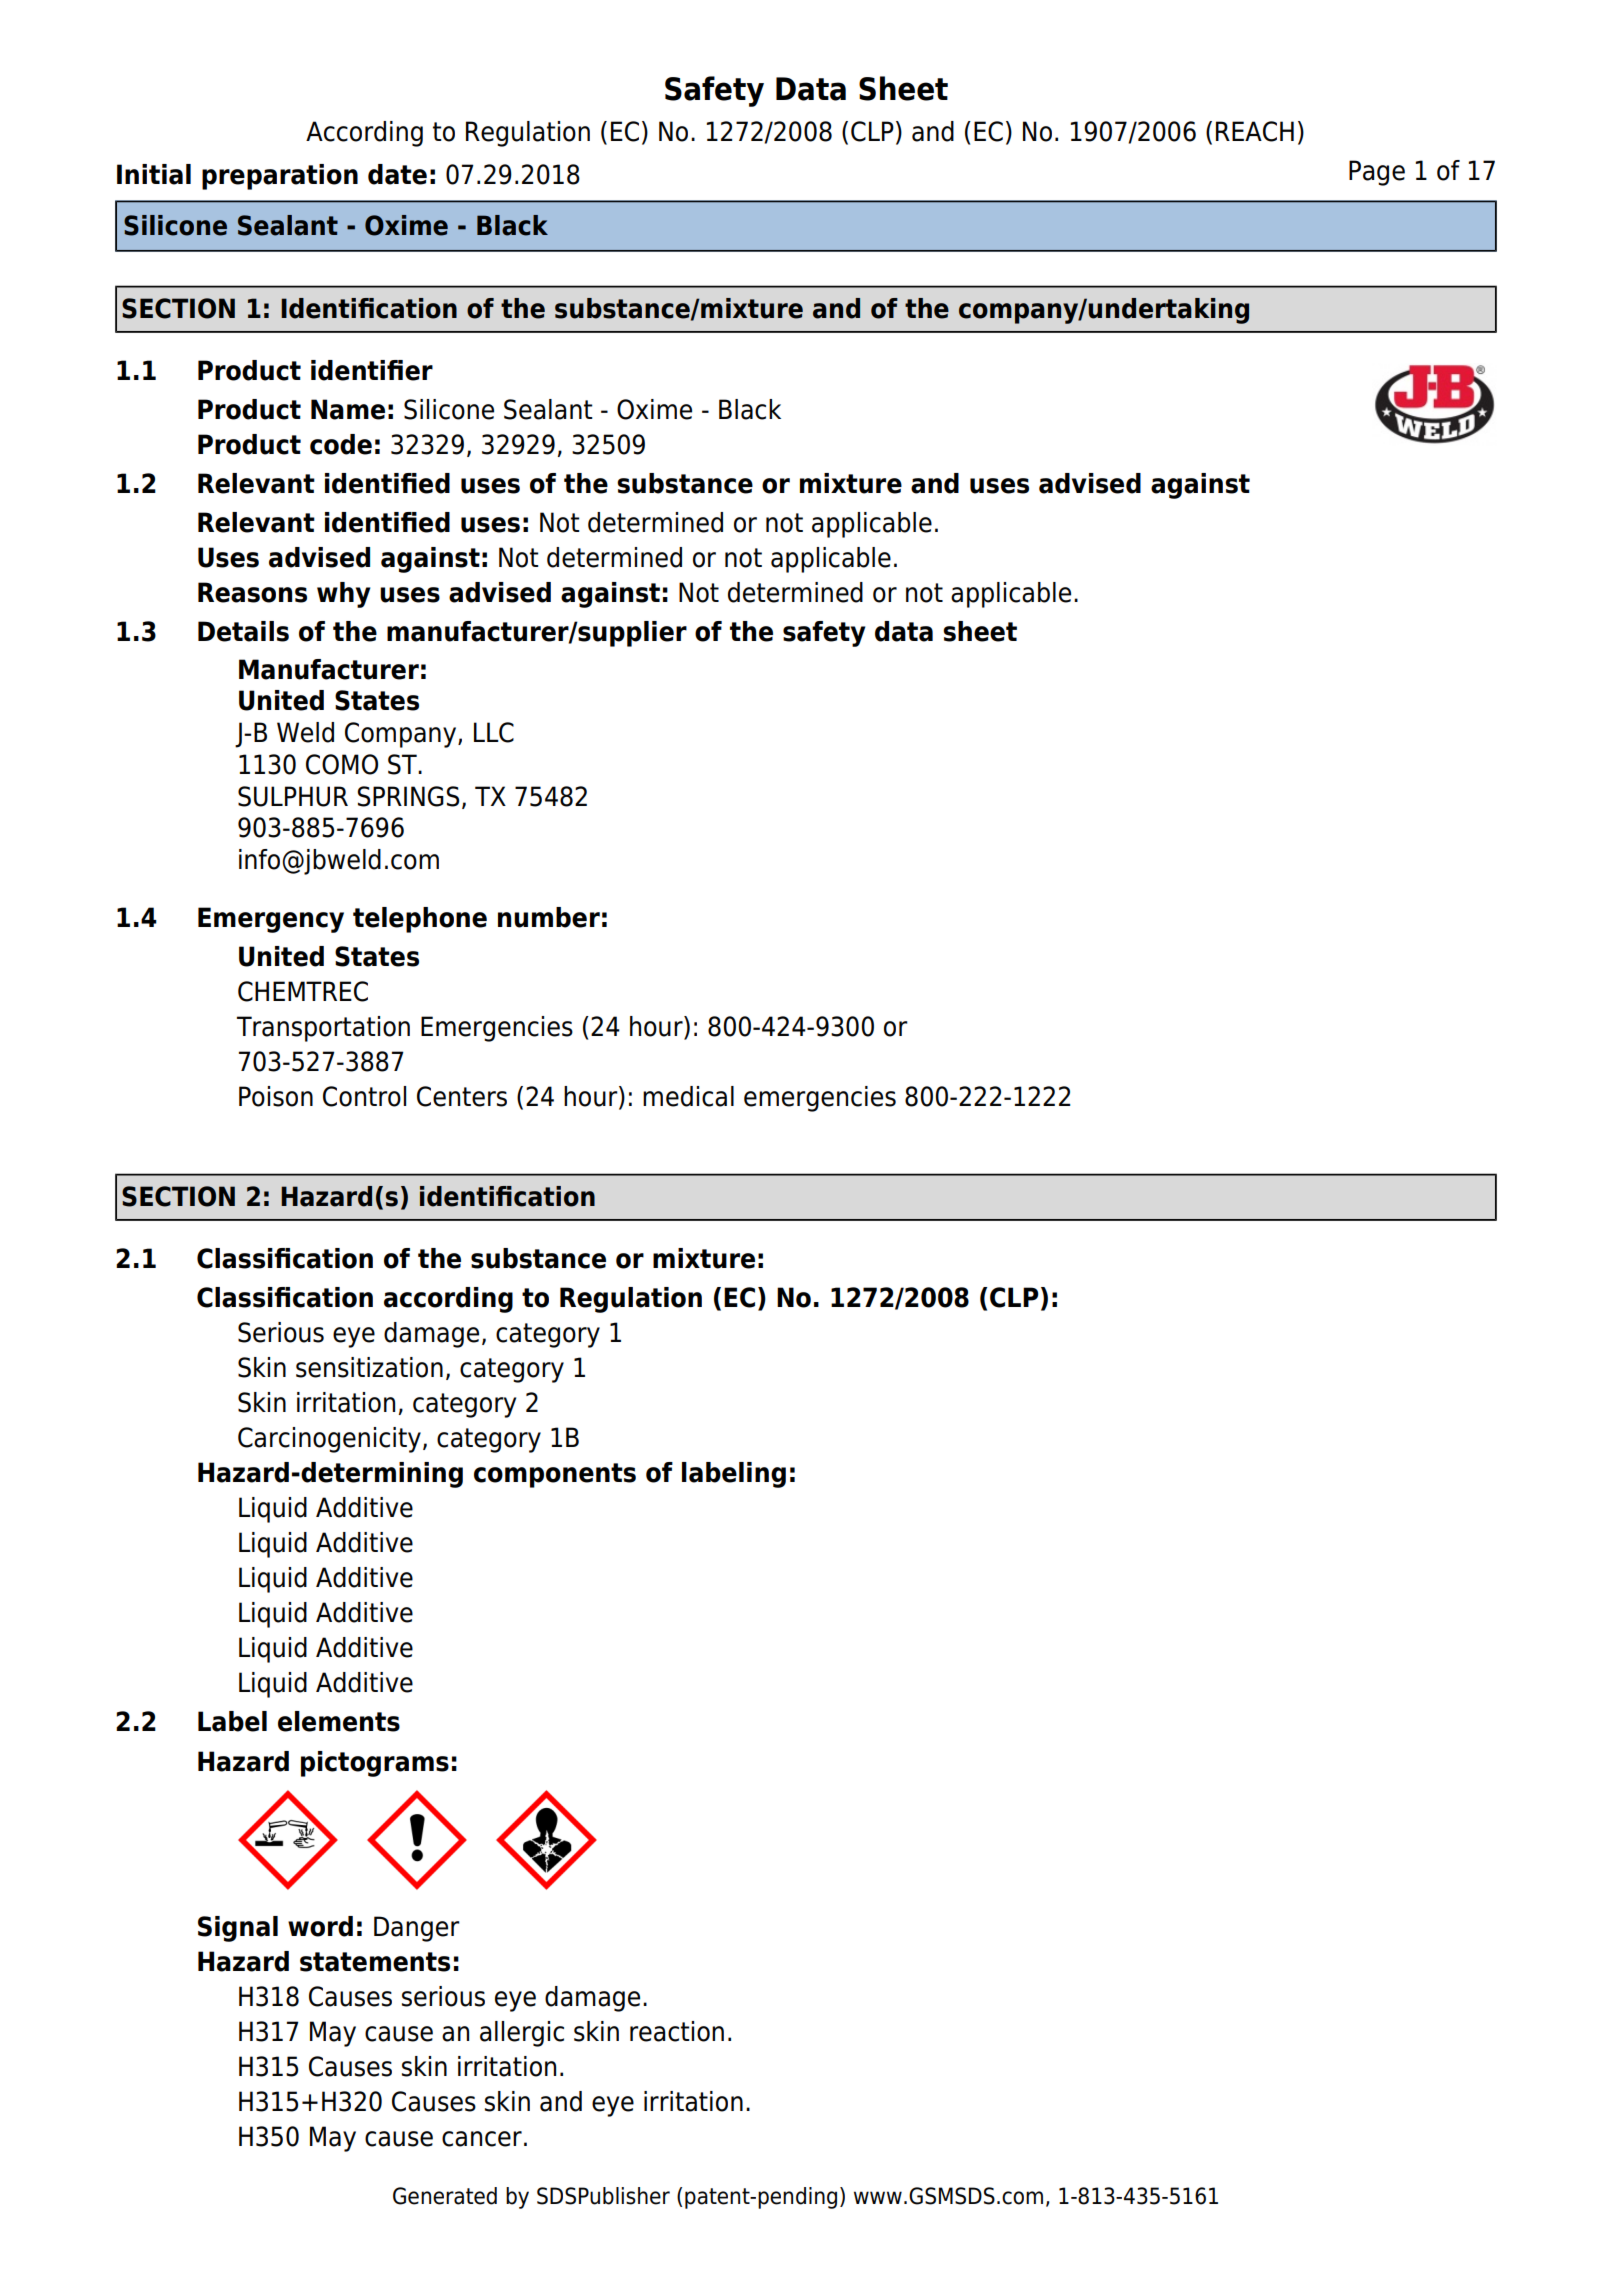 This screenshot has height=2280, width=1612. I want to click on allergic, so click(522, 2034).
